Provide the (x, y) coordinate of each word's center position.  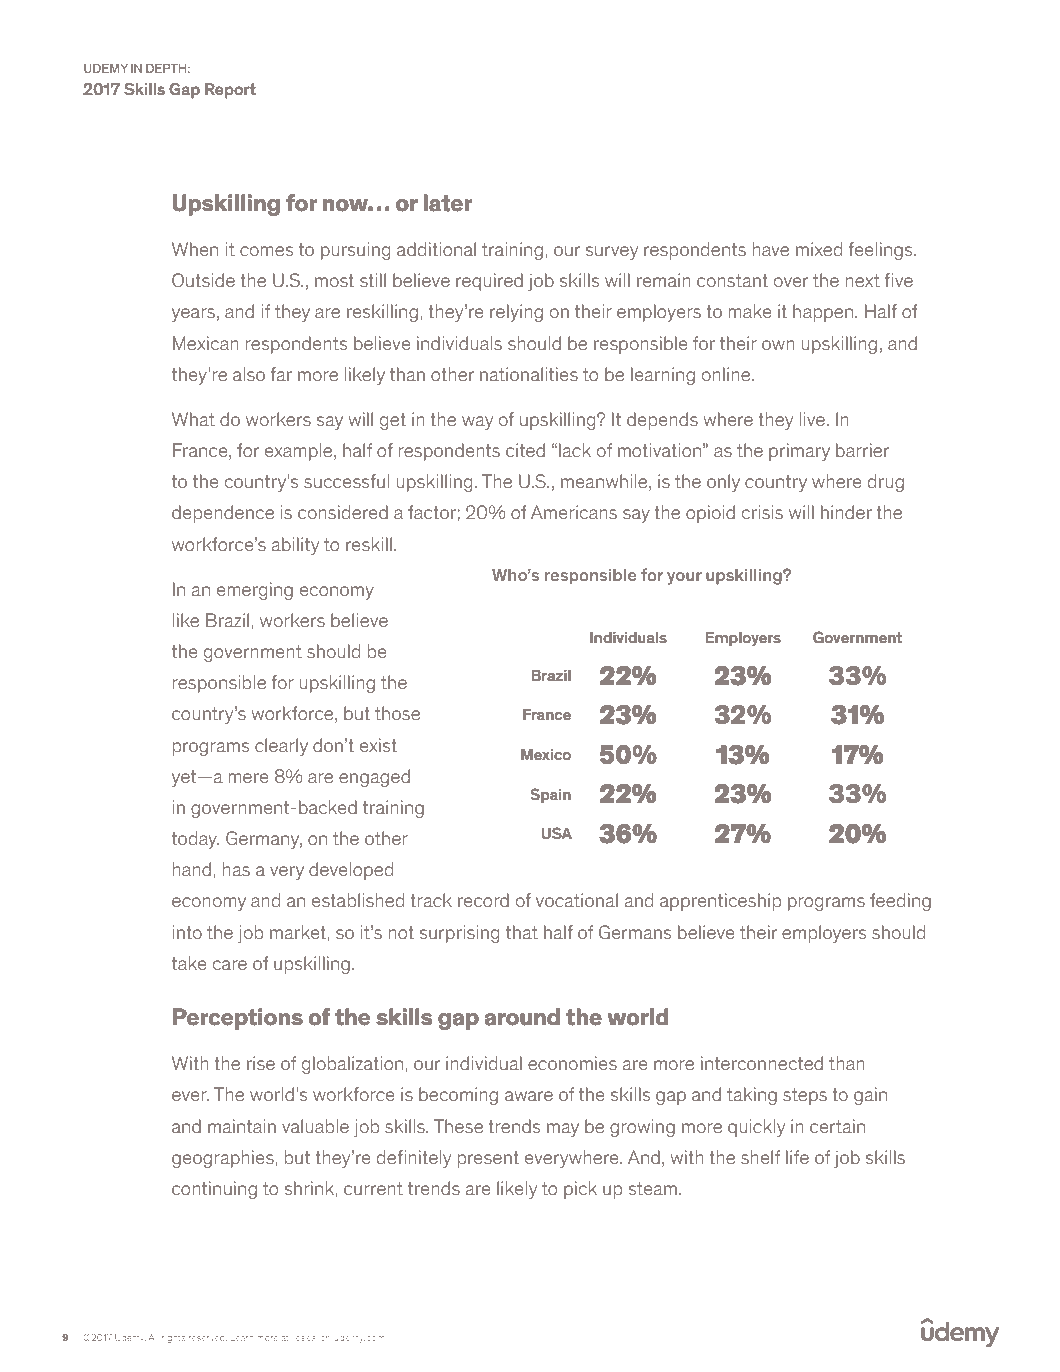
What (193, 419)
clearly (281, 747)
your (684, 578)
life (797, 1157)
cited (525, 450)
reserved (208, 1338)
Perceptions (238, 1019)
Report (230, 91)
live (814, 419)
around (522, 1017)
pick (580, 1190)
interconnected (762, 1063)
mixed (819, 249)
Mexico (546, 754)
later (447, 203)
